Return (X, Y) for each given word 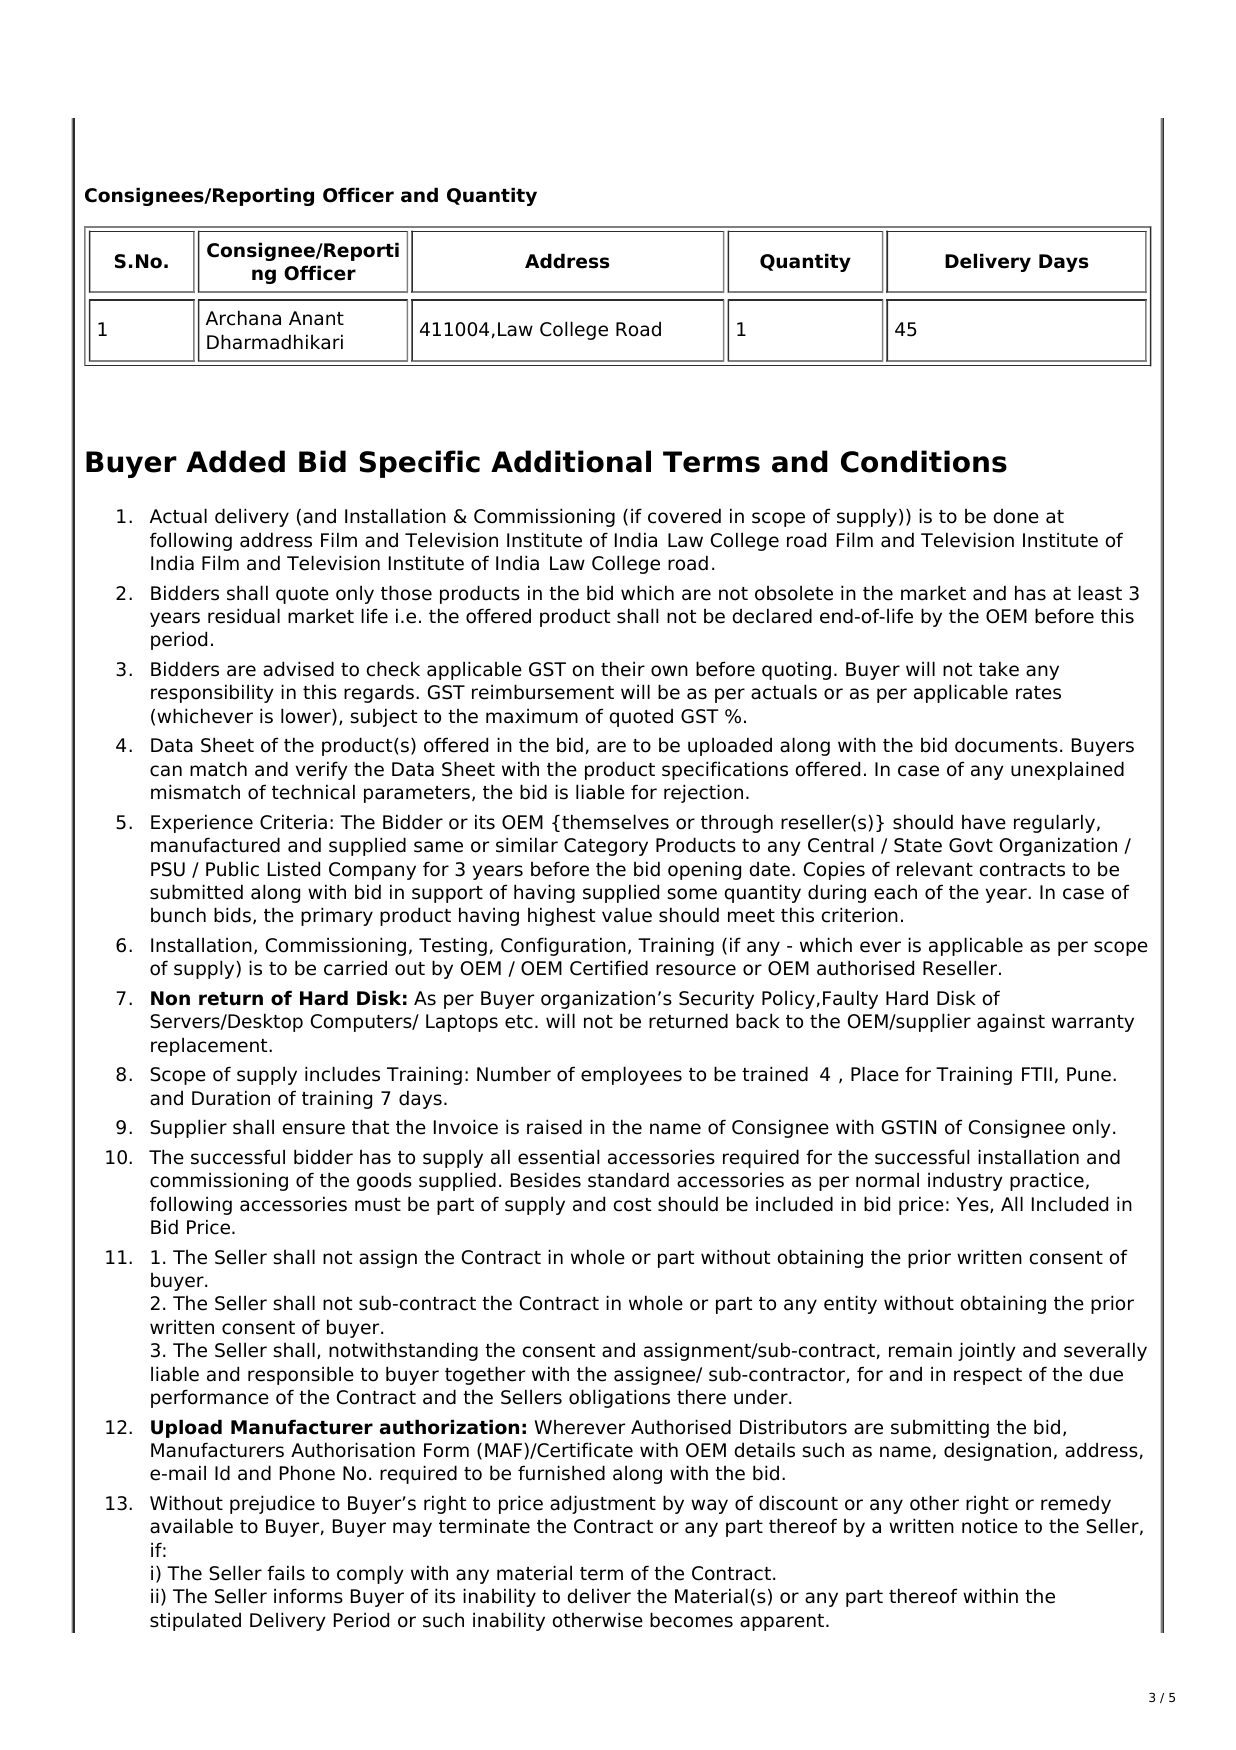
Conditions (924, 461)
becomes (691, 1620)
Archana (243, 318)
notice (990, 1526)
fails (286, 1573)
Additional (571, 461)
